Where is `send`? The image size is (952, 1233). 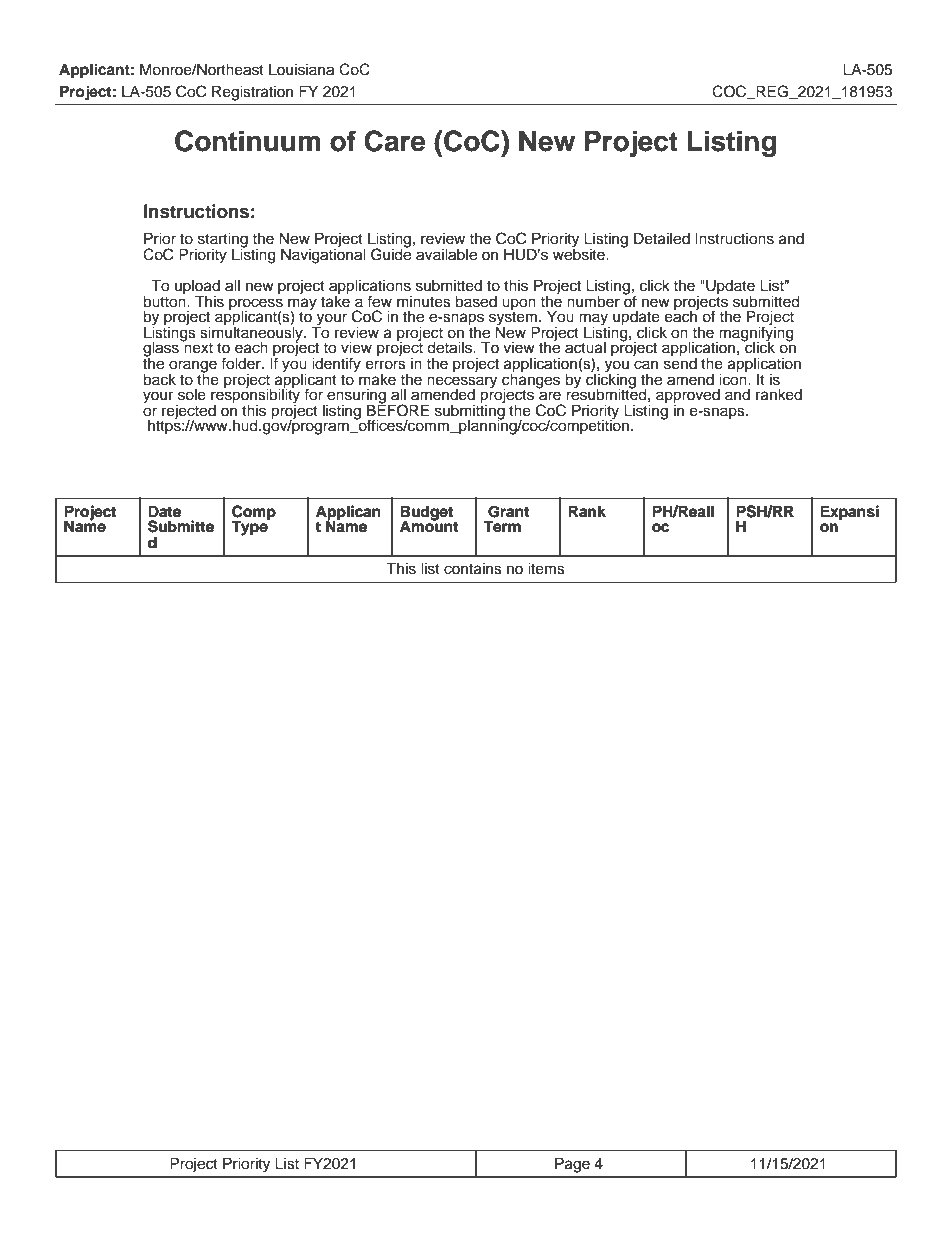
send is located at coordinates (680, 362).
